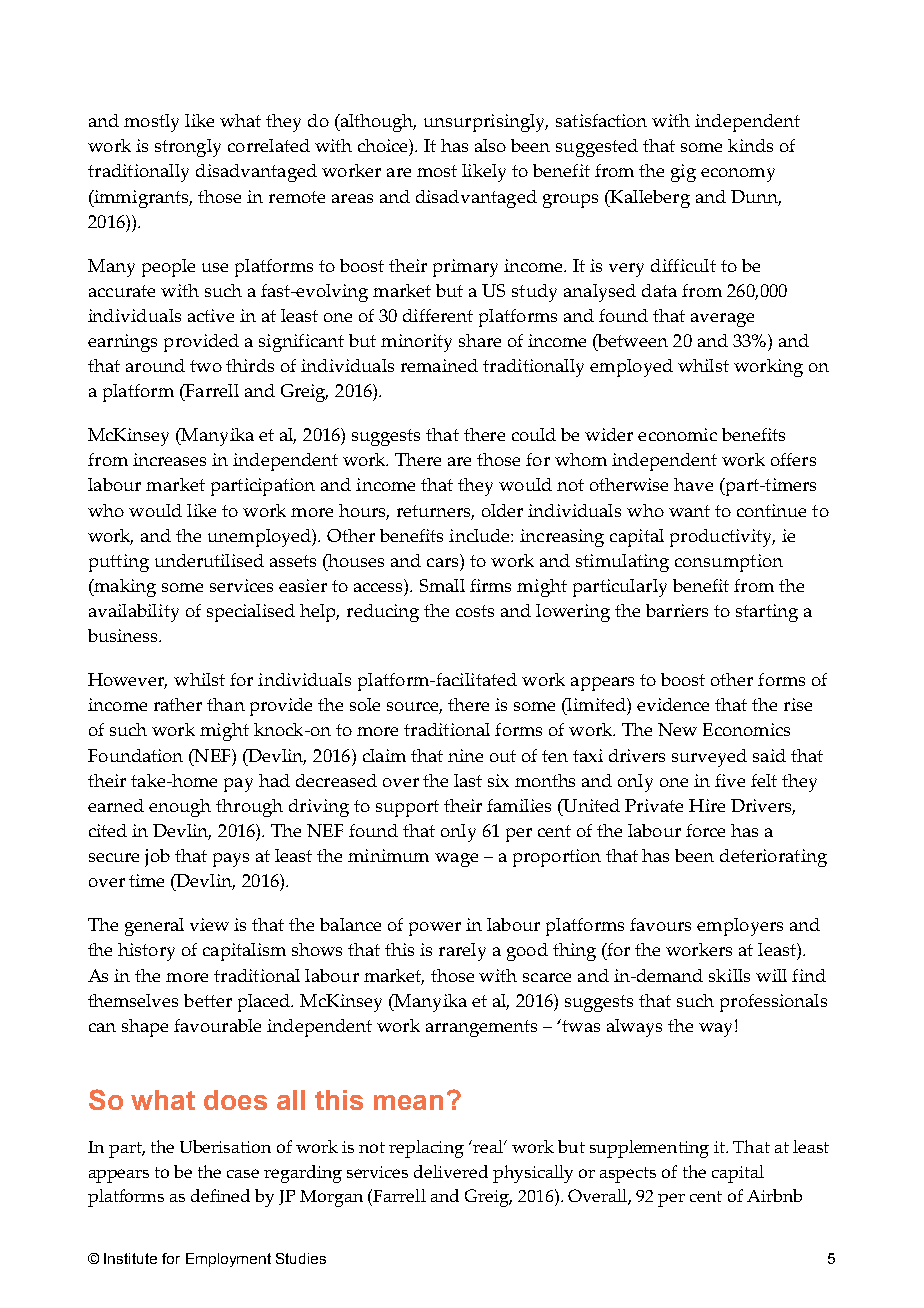 The width and height of the document is (924, 1308). I want to click on Airbnb, so click(774, 1195).
